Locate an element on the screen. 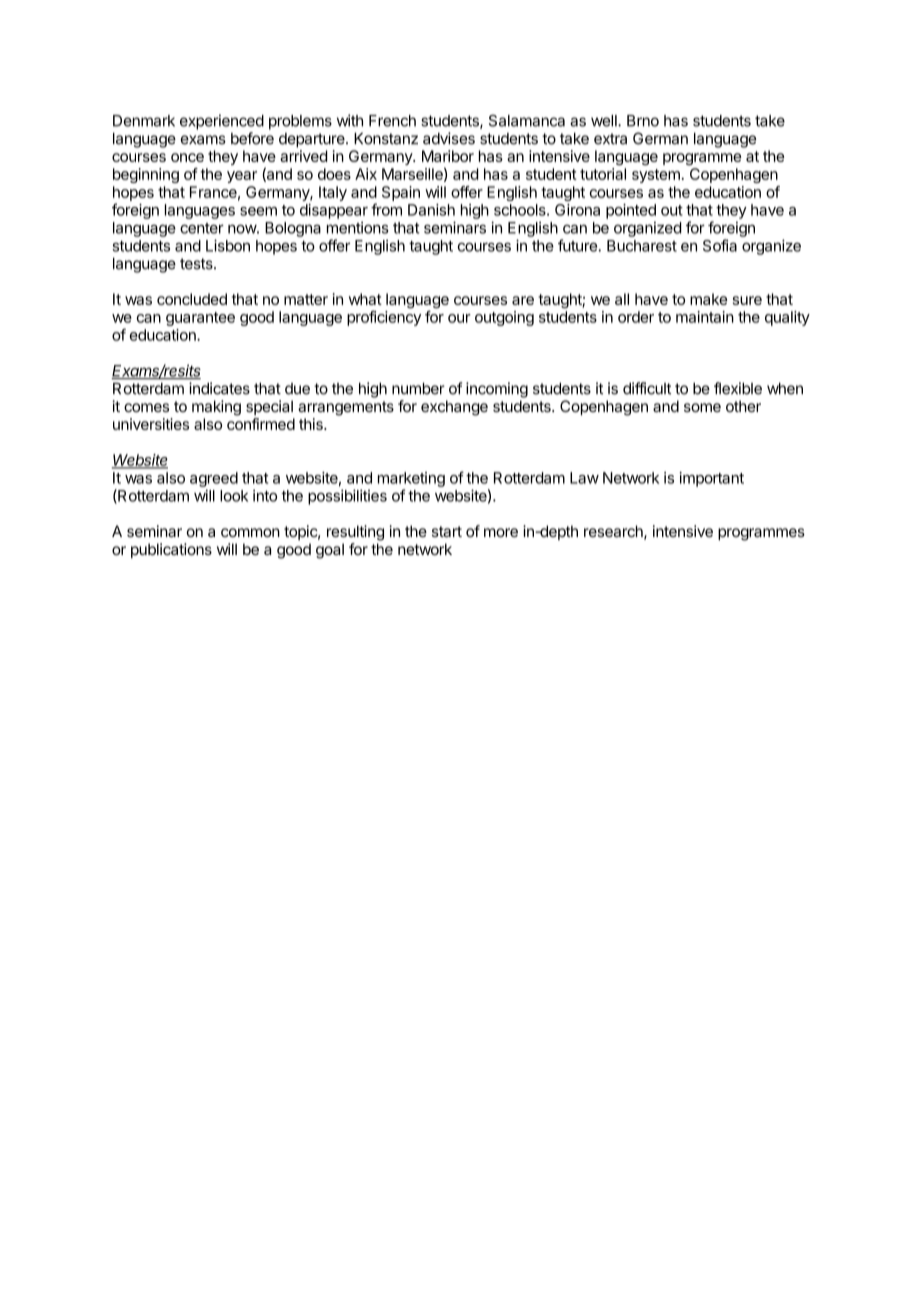 The width and height of the screenshot is (924, 1308). start is located at coordinates (447, 531).
